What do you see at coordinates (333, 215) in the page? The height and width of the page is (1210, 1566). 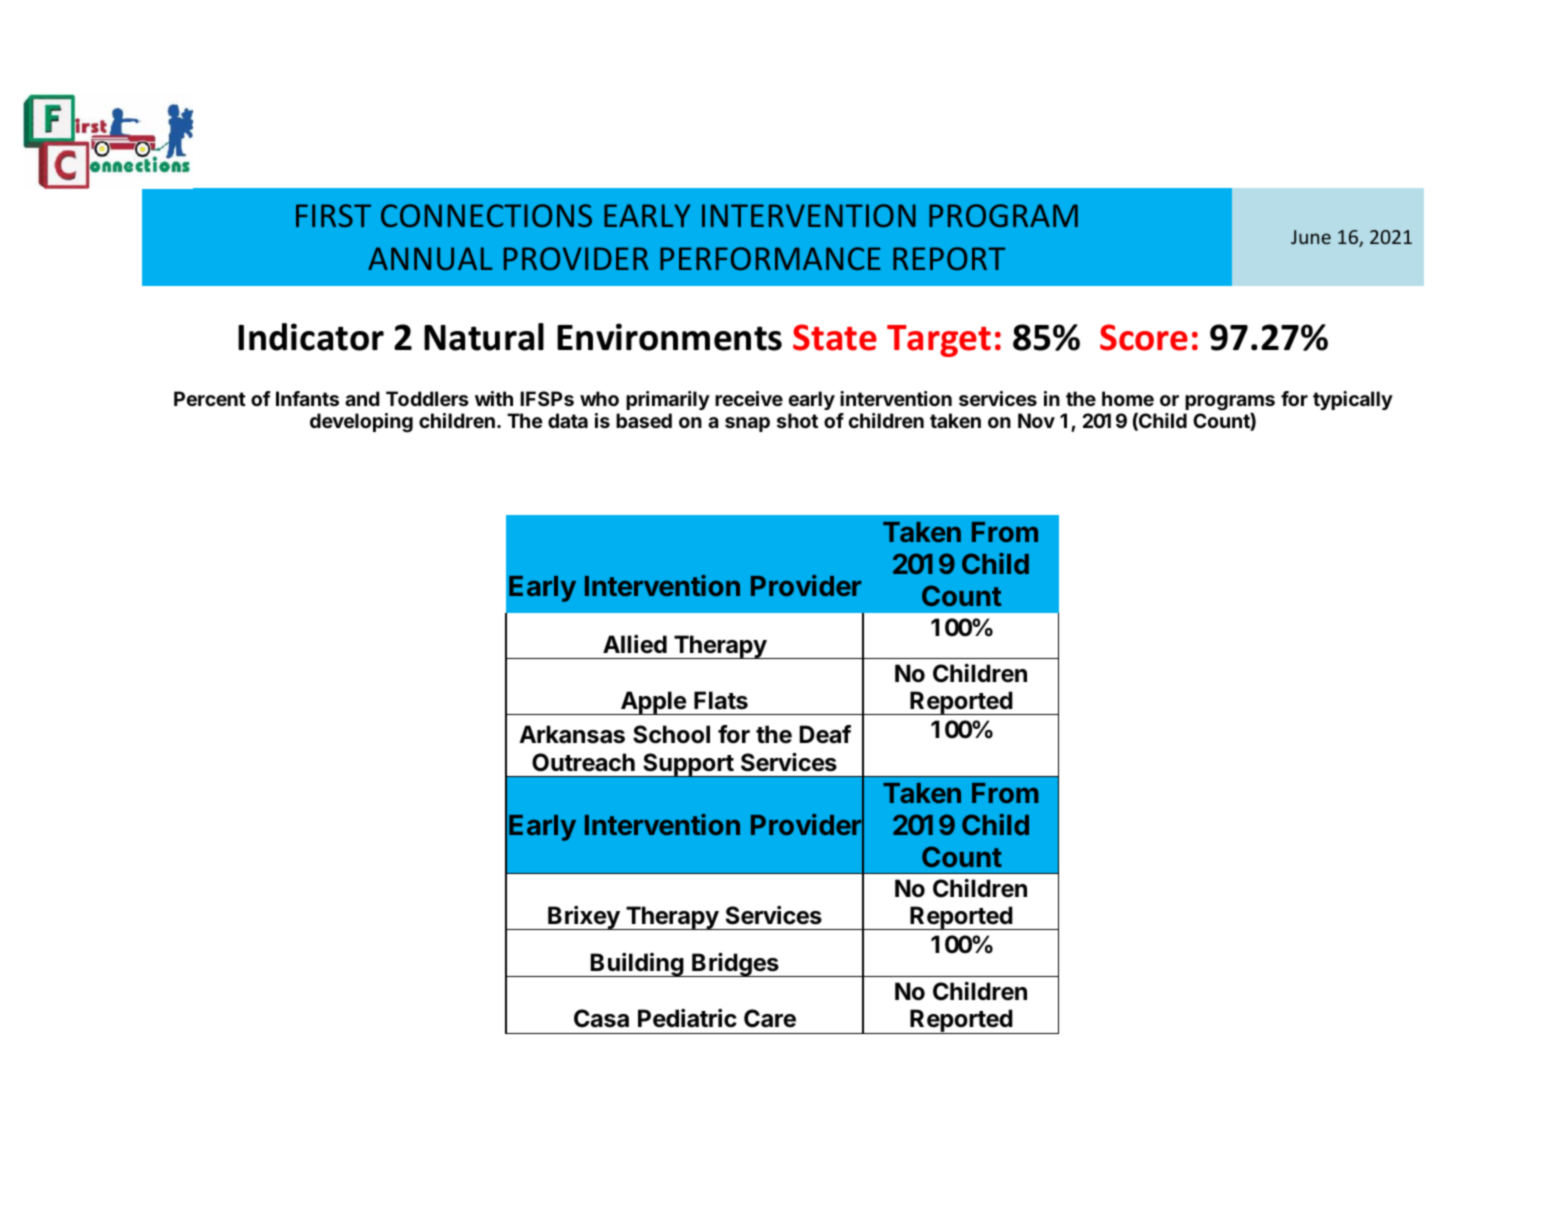 I see `FIRST` at bounding box center [333, 215].
